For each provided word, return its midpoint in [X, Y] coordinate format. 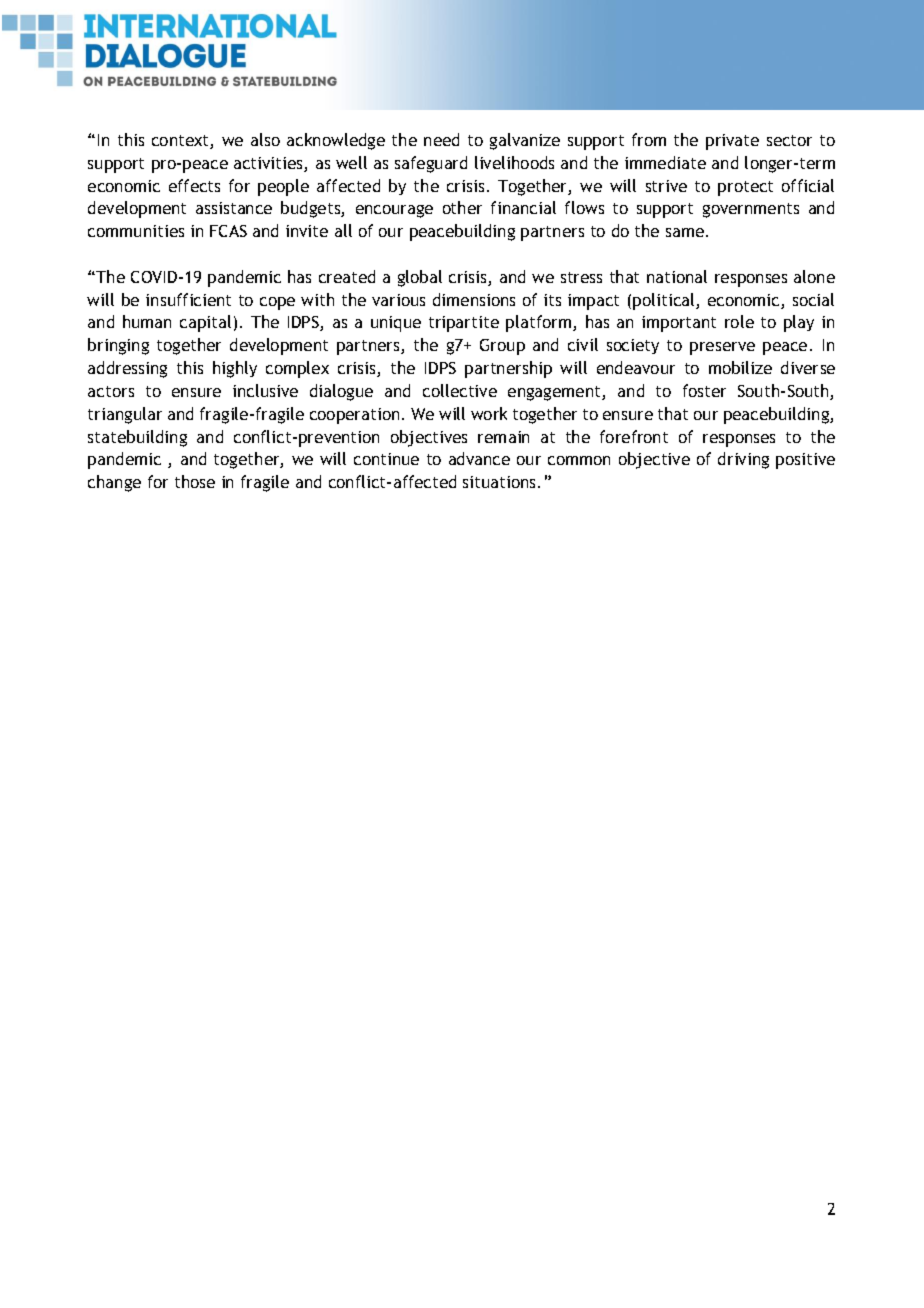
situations [501, 482]
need [441, 139]
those [195, 481]
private [732, 142]
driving [743, 460]
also [265, 139]
